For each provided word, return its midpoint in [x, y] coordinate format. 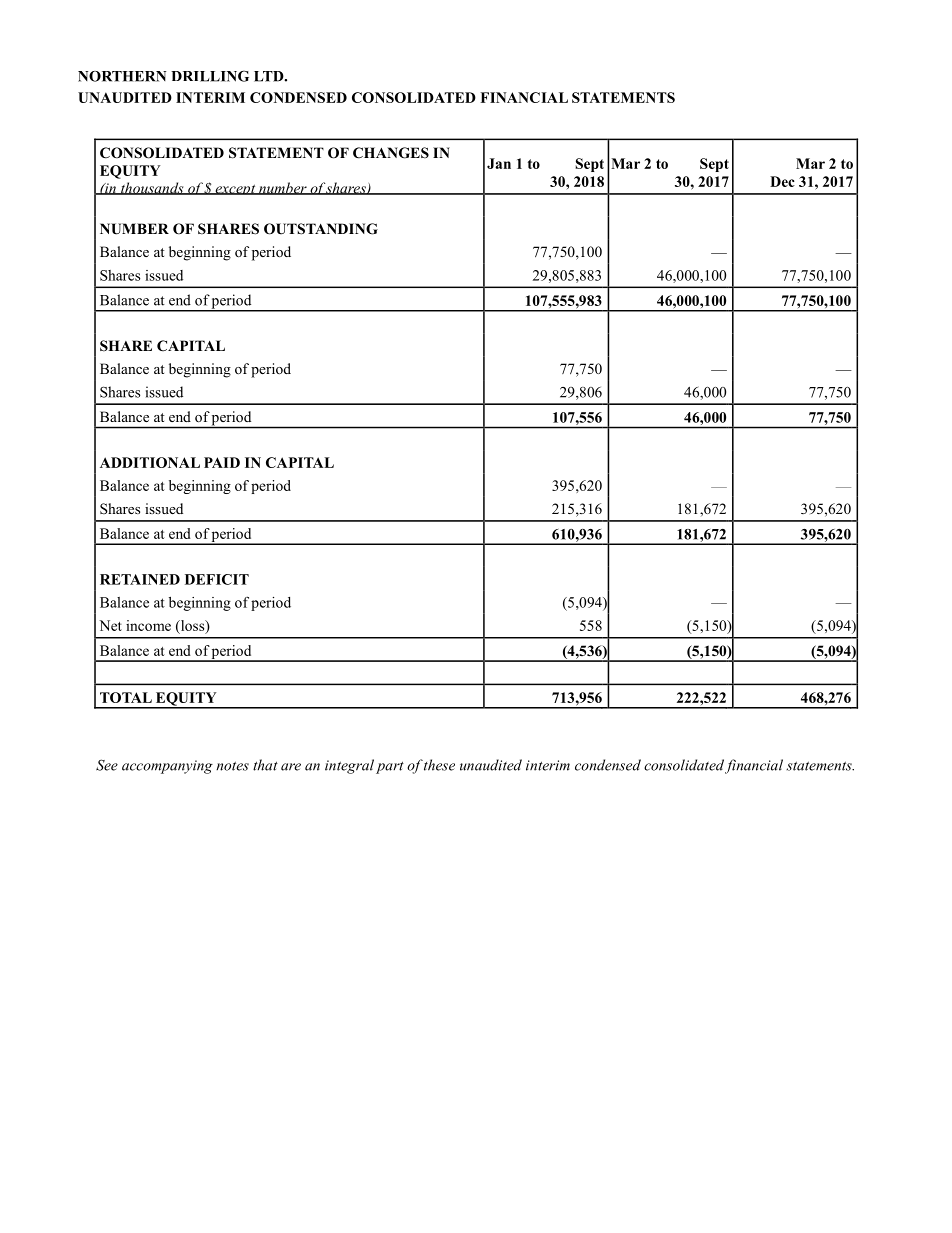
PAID [222, 462]
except [235, 189]
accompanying [167, 767]
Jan [499, 163]
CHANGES [391, 153]
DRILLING [210, 76]
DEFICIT [217, 579]
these [439, 765]
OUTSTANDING [321, 229]
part [390, 767]
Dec [782, 181]
